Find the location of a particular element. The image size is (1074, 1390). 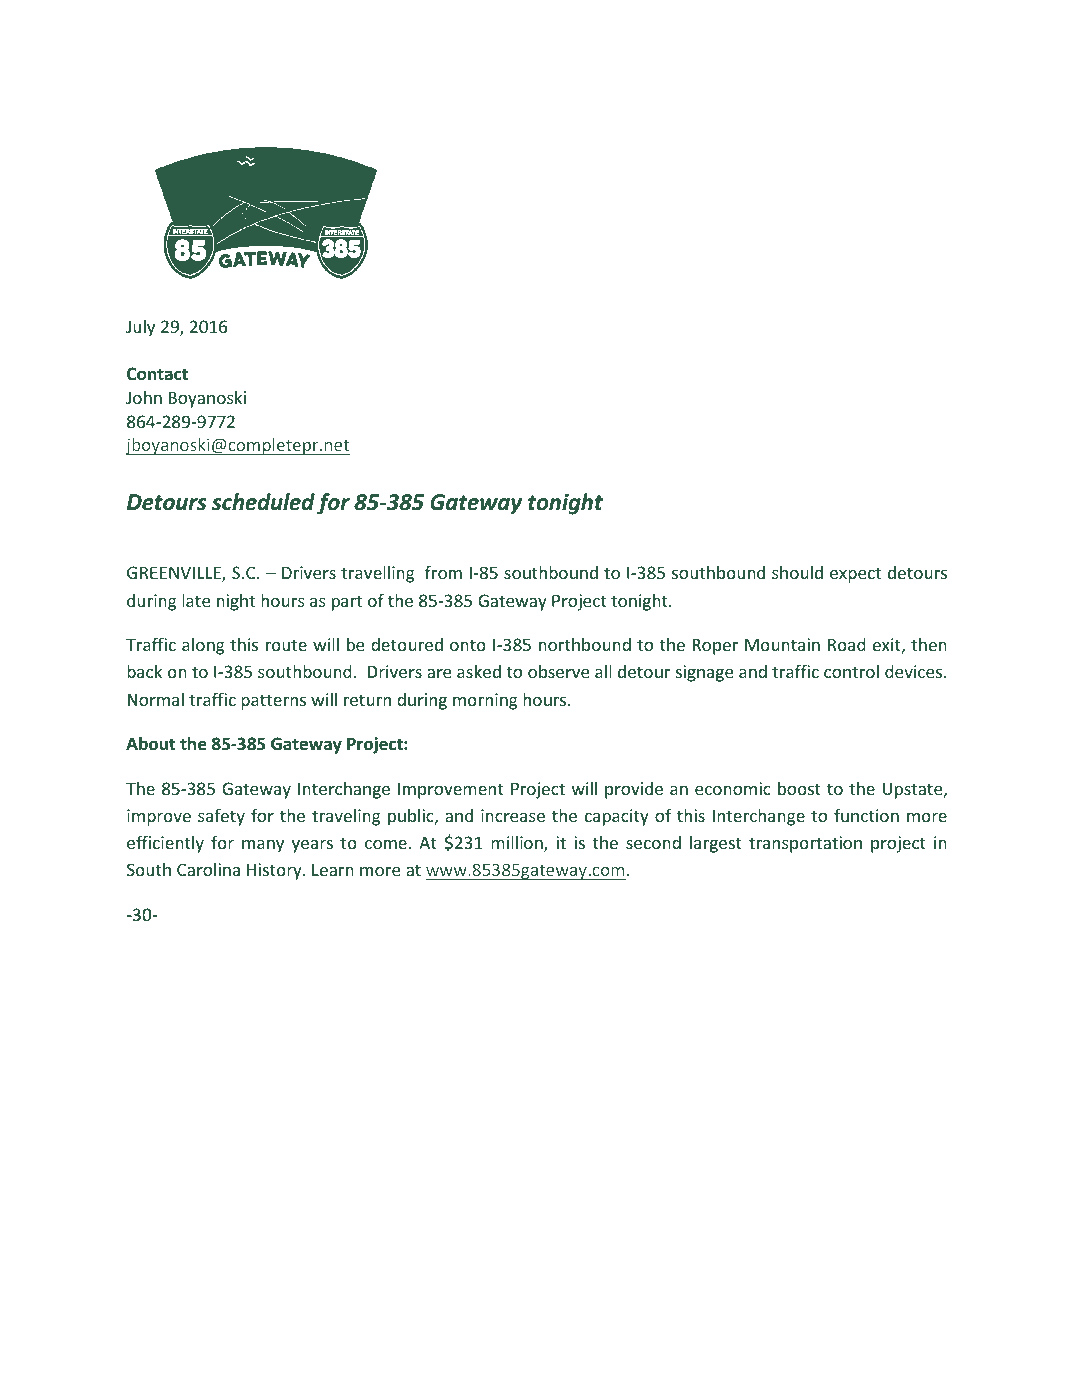

patterns is located at coordinates (273, 702).
